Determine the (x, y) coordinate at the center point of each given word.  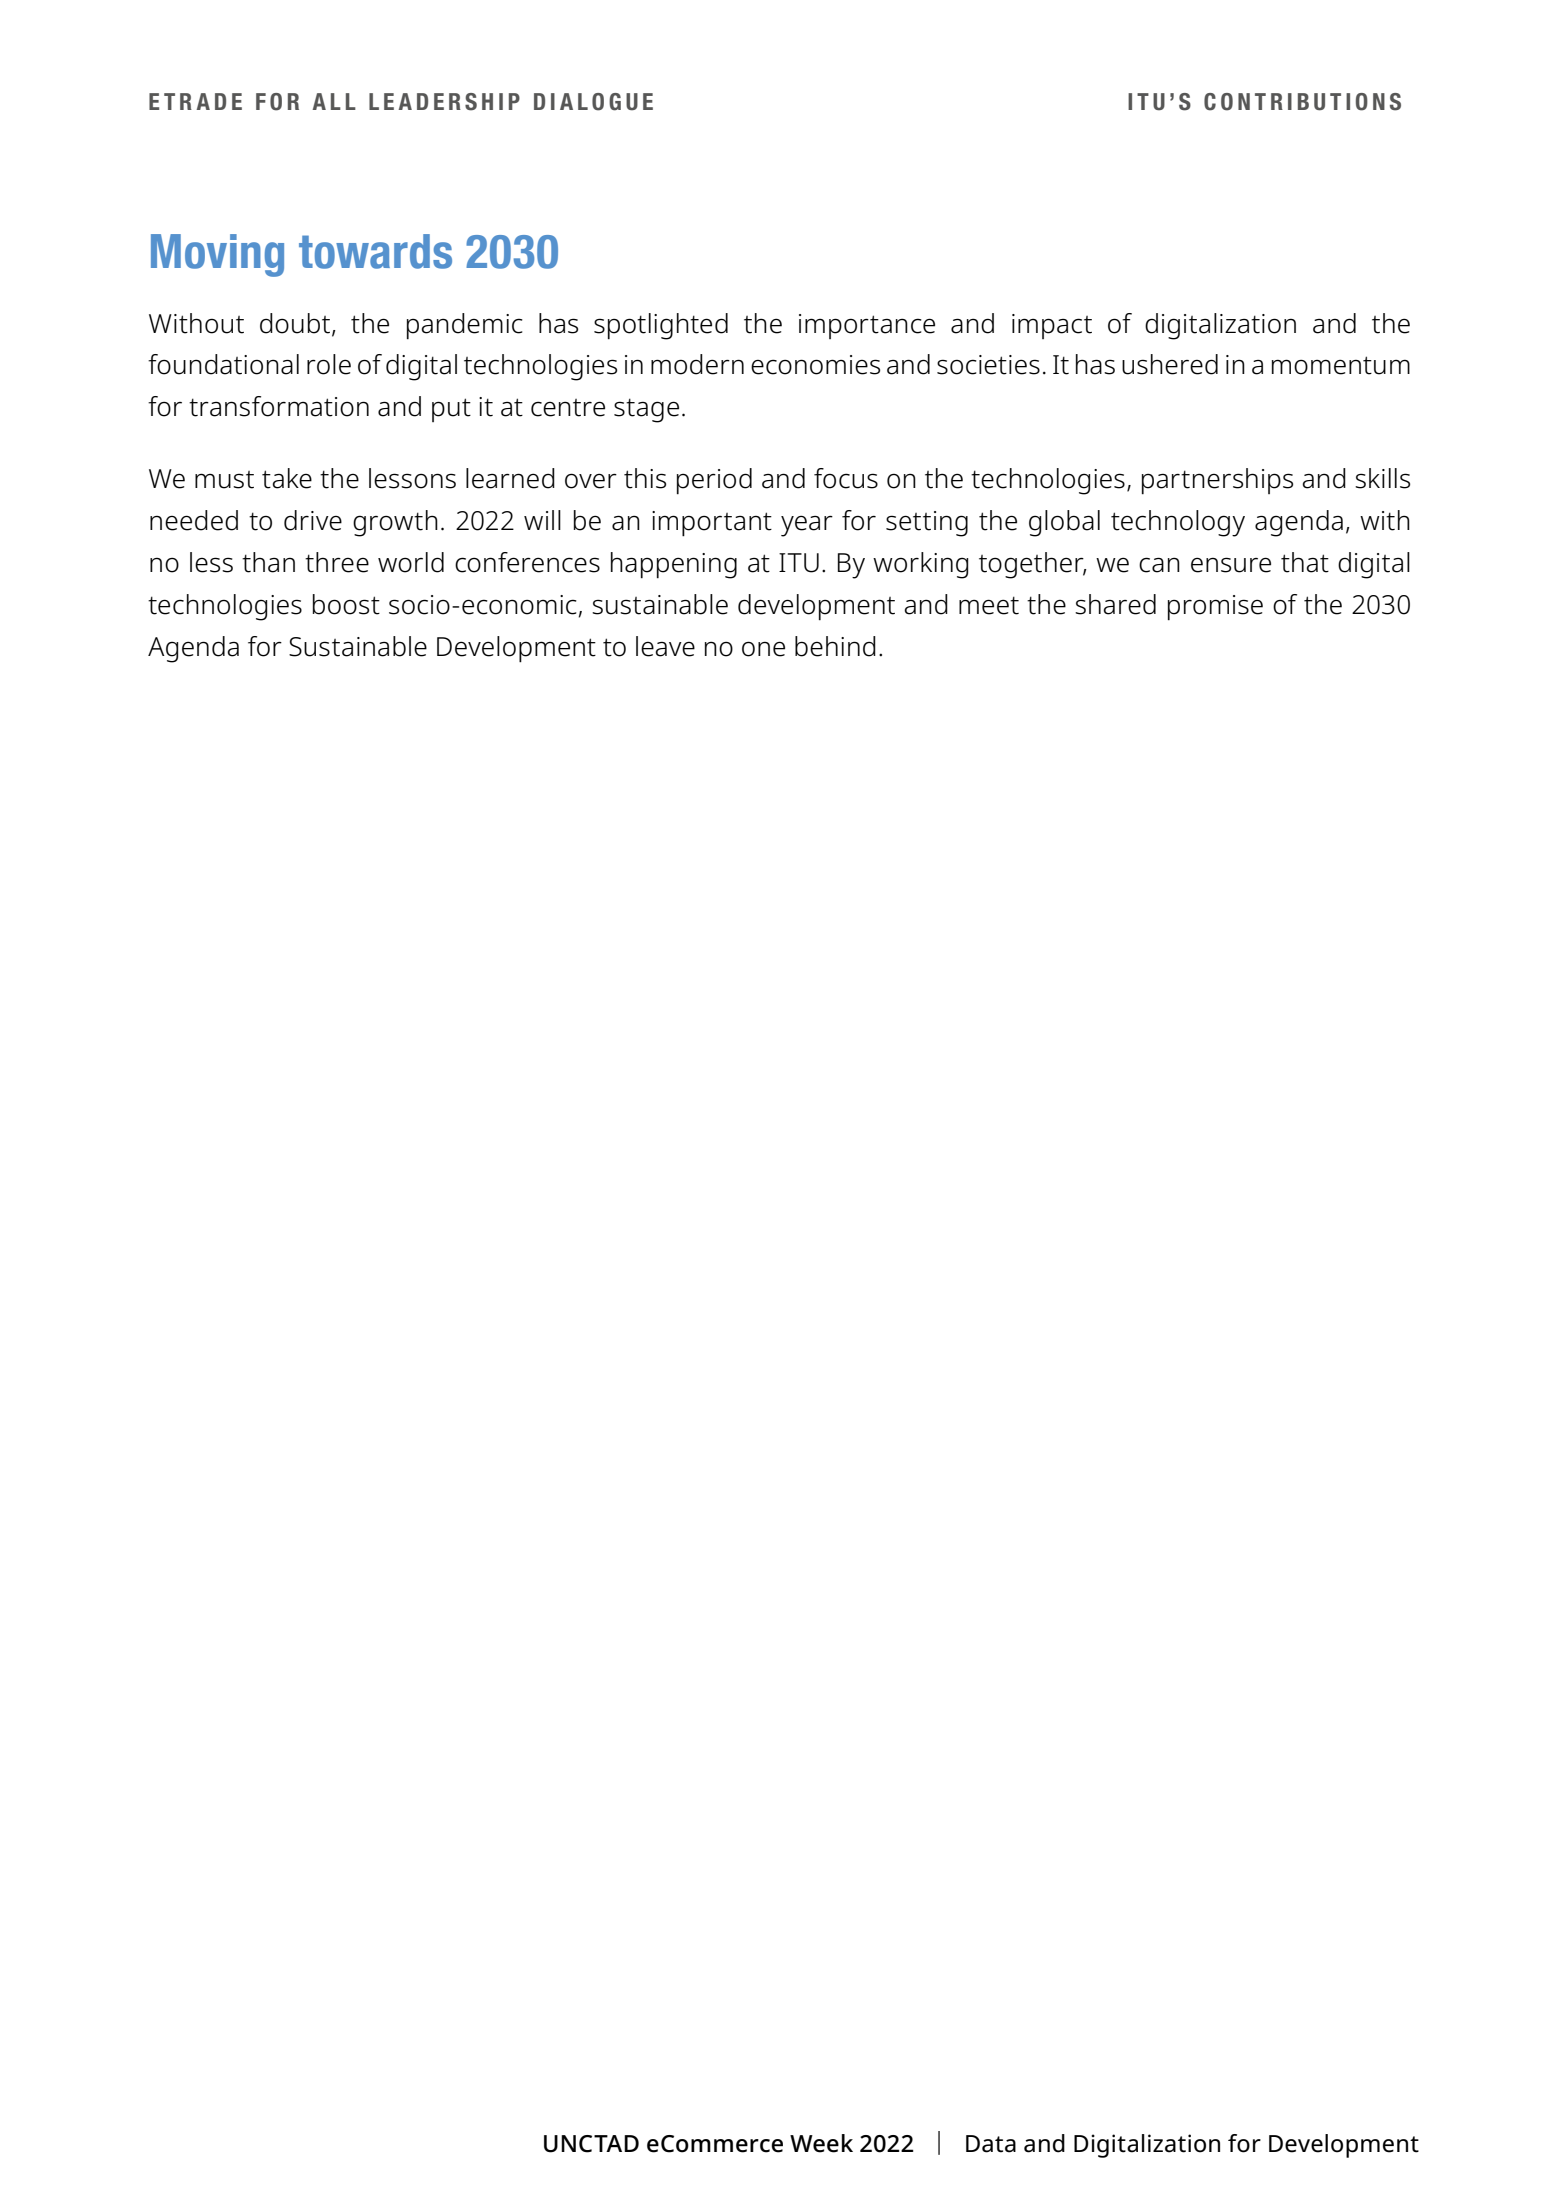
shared (1115, 604)
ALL (334, 101)
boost (346, 604)
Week (821, 2143)
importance (867, 326)
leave (665, 646)
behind (835, 646)
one (763, 649)
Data (991, 2144)
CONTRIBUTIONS (1302, 102)
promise (1215, 608)
